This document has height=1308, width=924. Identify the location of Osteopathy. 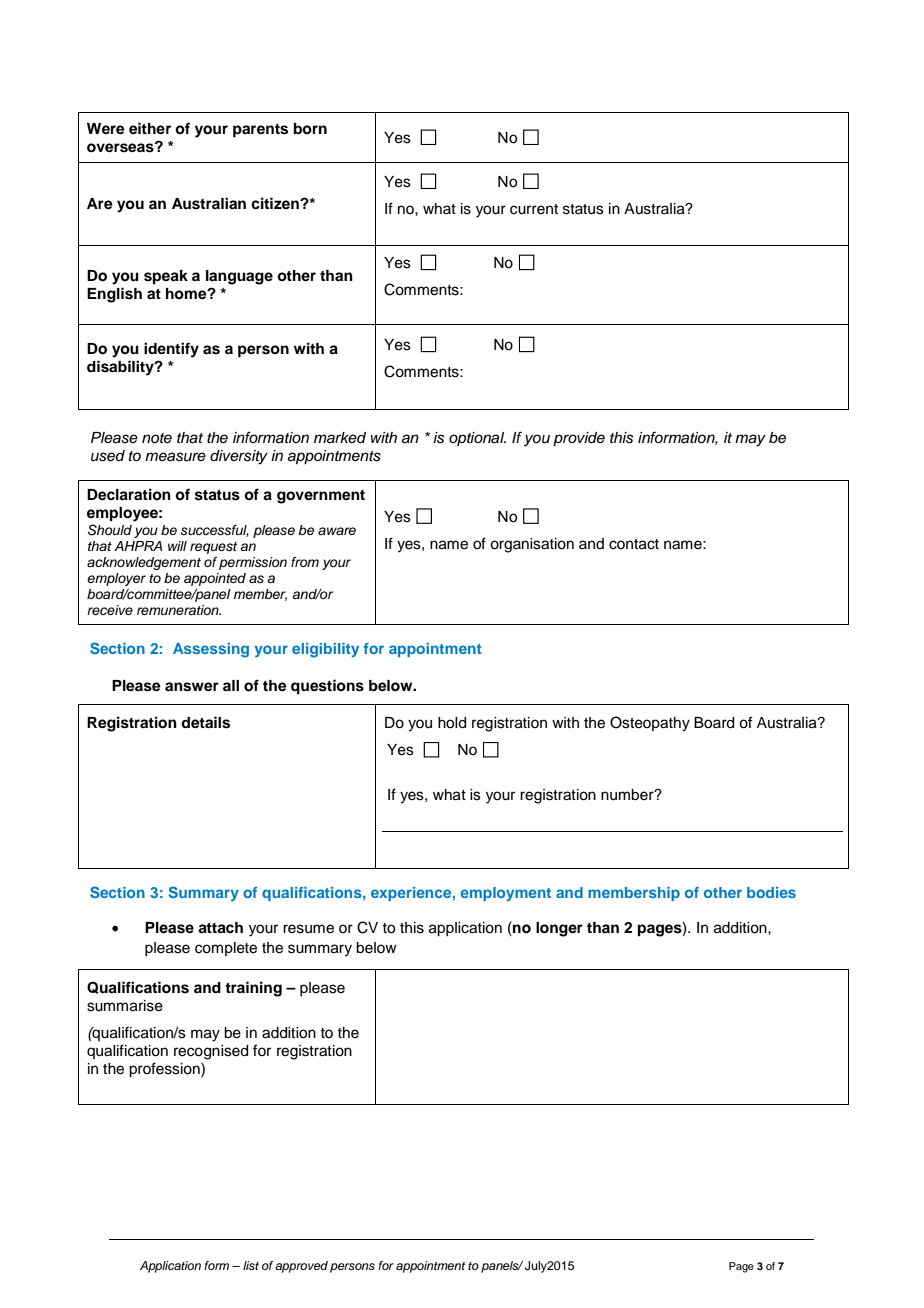
(650, 724).
